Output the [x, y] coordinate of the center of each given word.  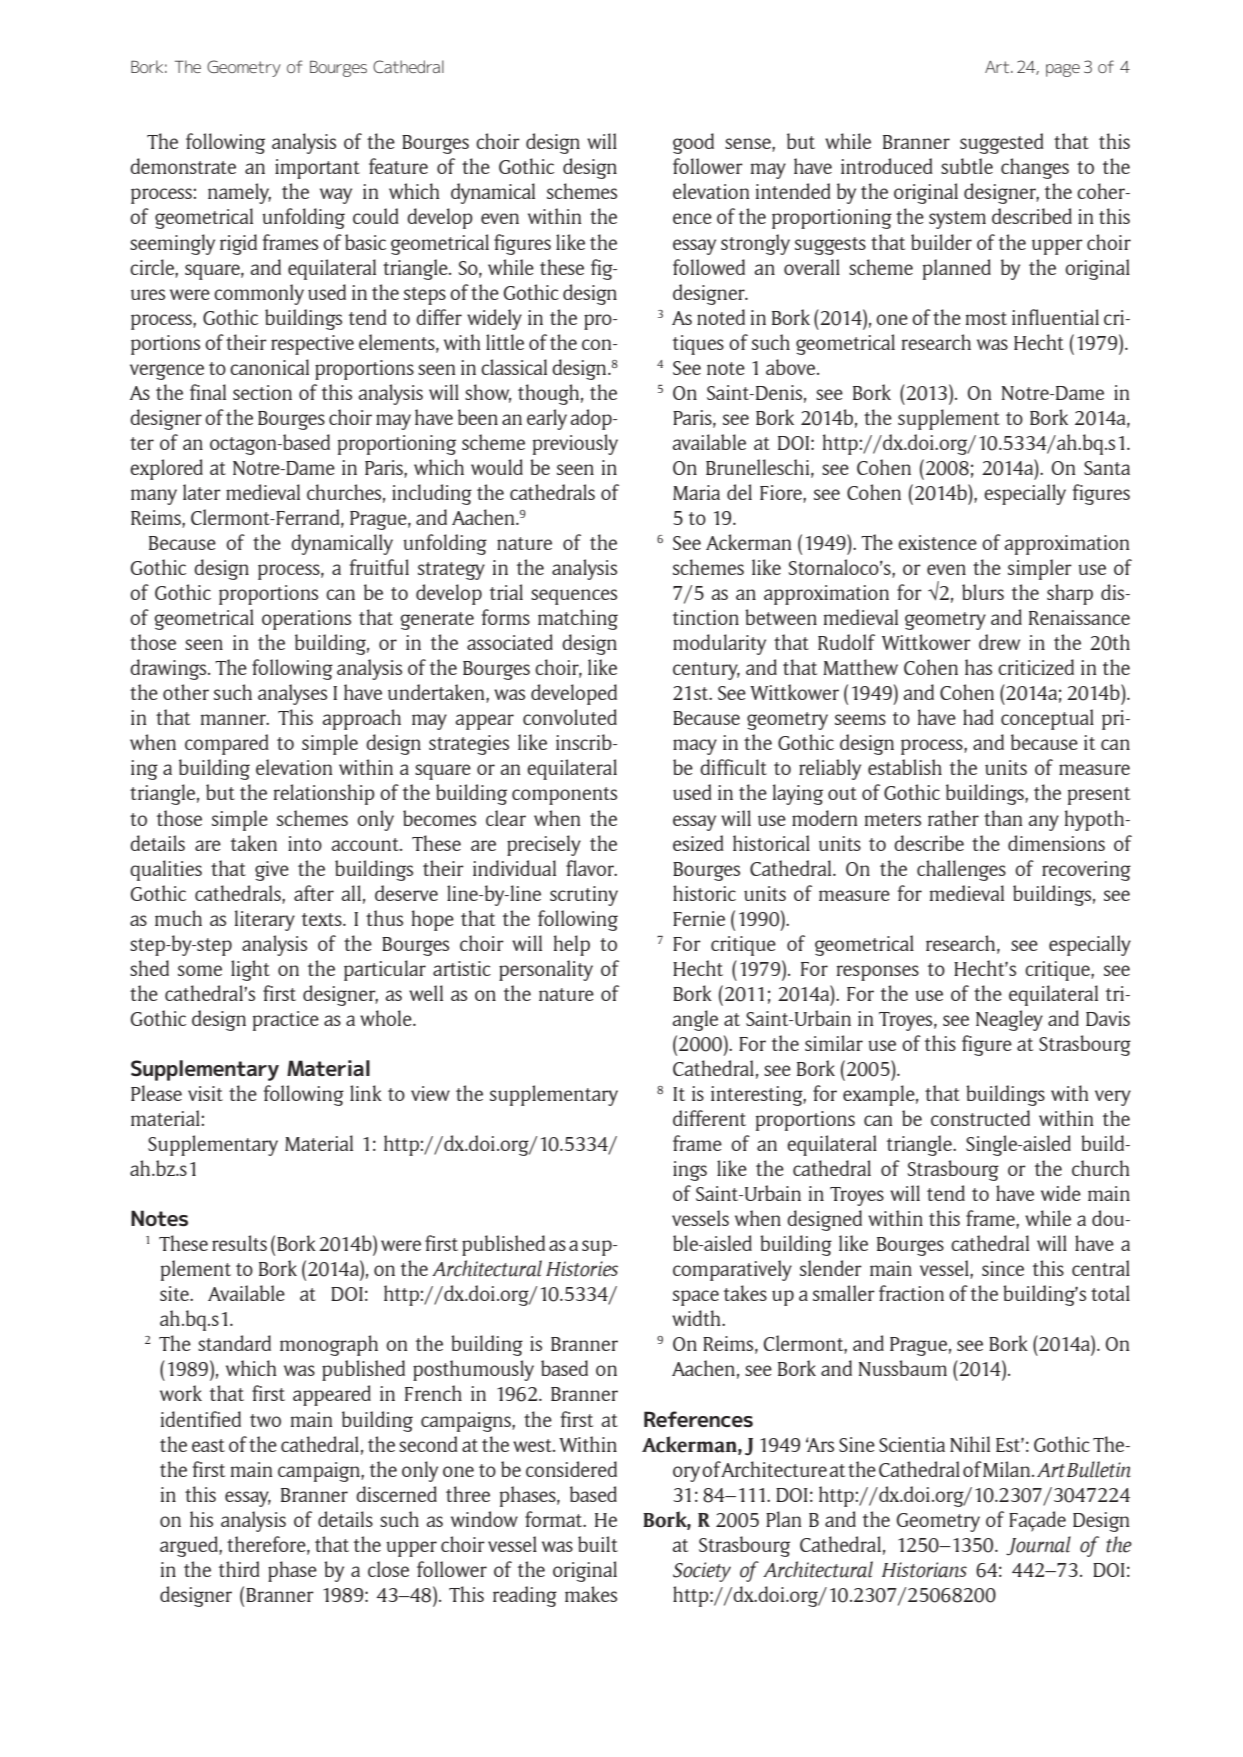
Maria [696, 492]
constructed [980, 1118]
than [1003, 818]
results [239, 1243]
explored [166, 469]
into [305, 843]
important [317, 169]
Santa [1107, 468]
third [239, 1569]
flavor [591, 868]
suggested [1002, 143]
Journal [1038, 1546]
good [693, 143]
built [598, 1544]
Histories [582, 1269]
